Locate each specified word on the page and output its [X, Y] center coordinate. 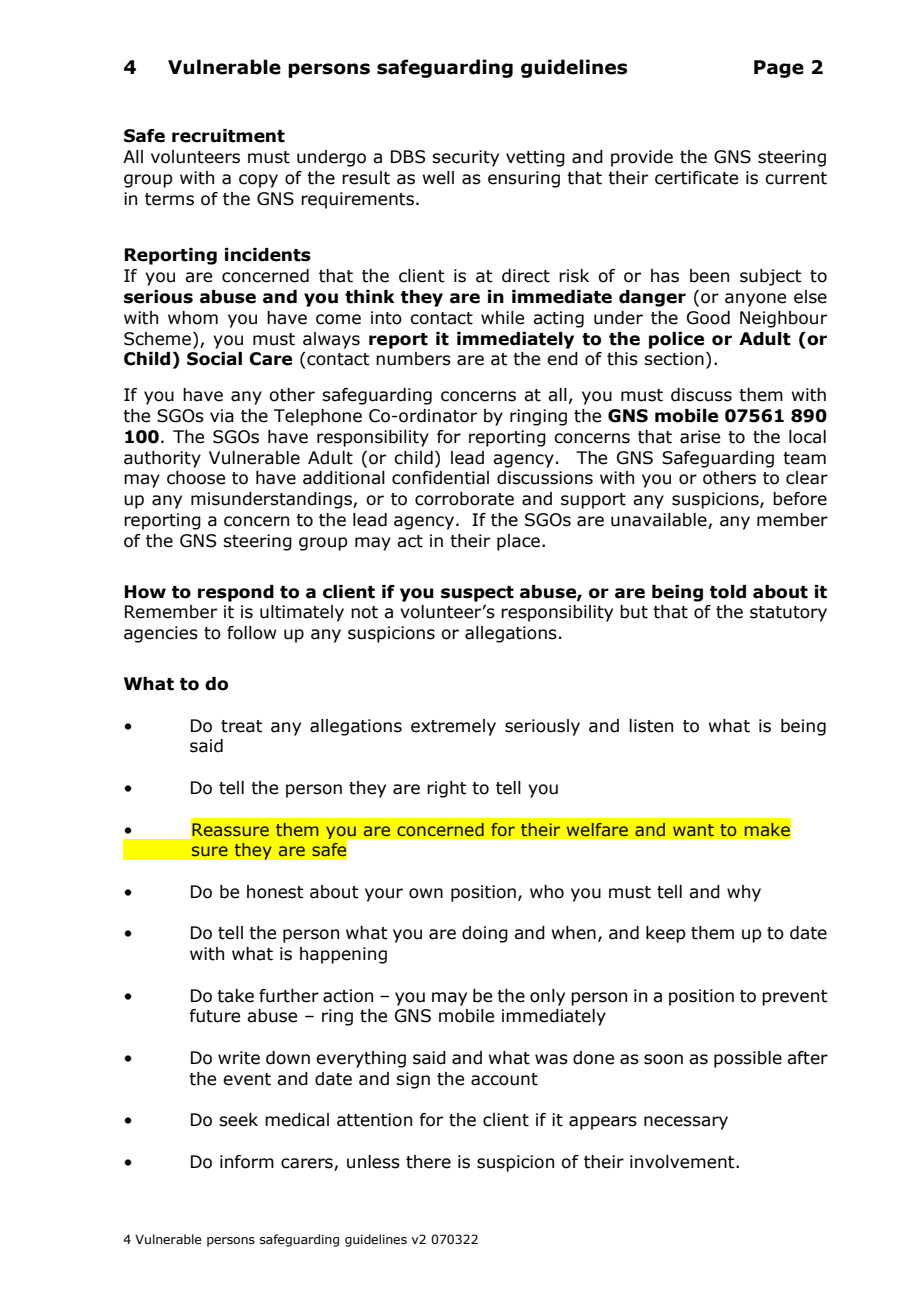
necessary [686, 1123]
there [428, 1162]
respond [236, 593]
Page [779, 69]
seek [238, 1120]
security [465, 158]
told [728, 592]
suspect [477, 594]
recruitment [228, 136]
